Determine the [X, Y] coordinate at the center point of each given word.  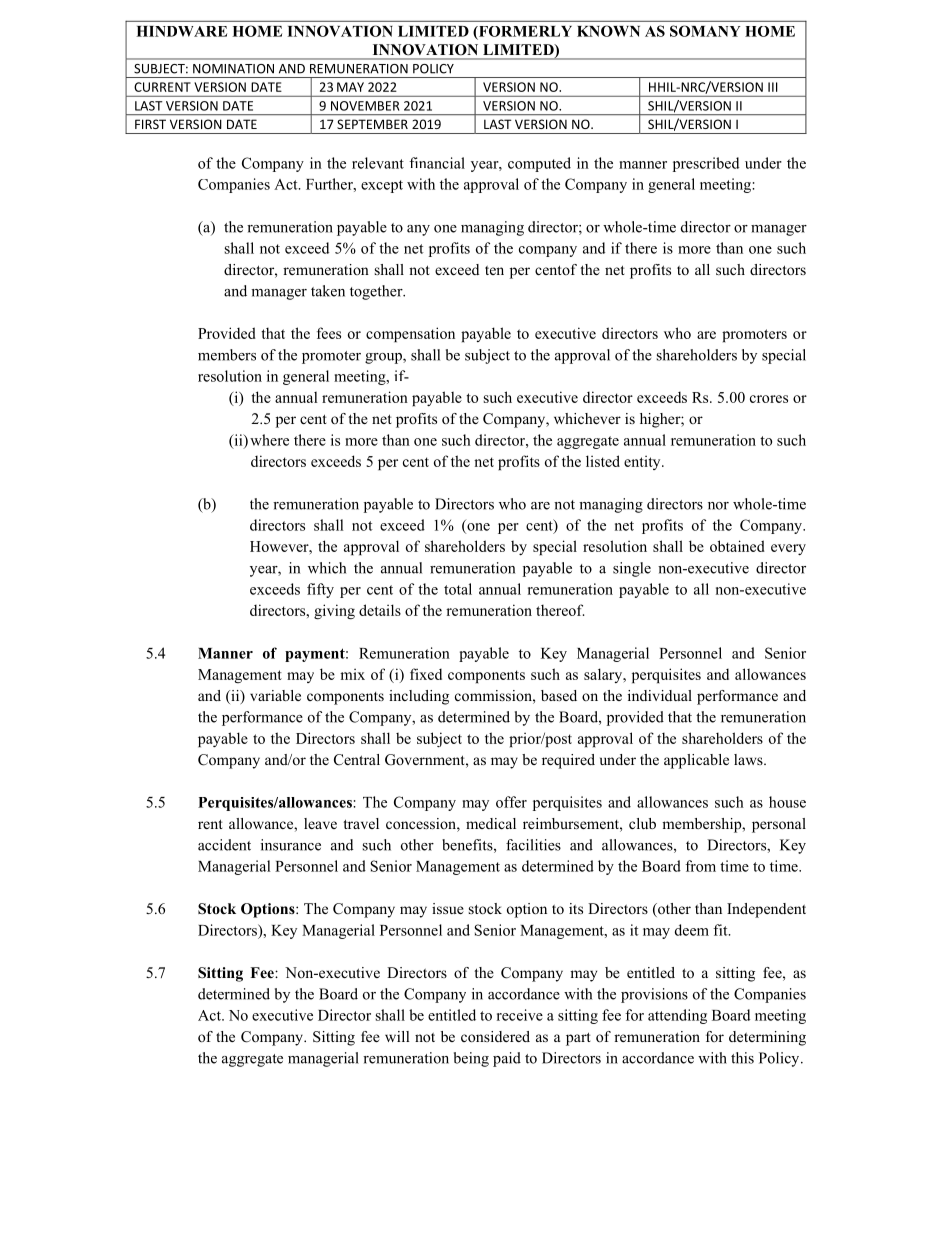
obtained [737, 546]
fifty [320, 590]
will [397, 1036]
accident [224, 845]
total [458, 589]
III [773, 87]
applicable [696, 761]
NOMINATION [233, 69]
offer [511, 802]
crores [769, 399]
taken [328, 291]
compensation [410, 334]
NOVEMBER [365, 106]
